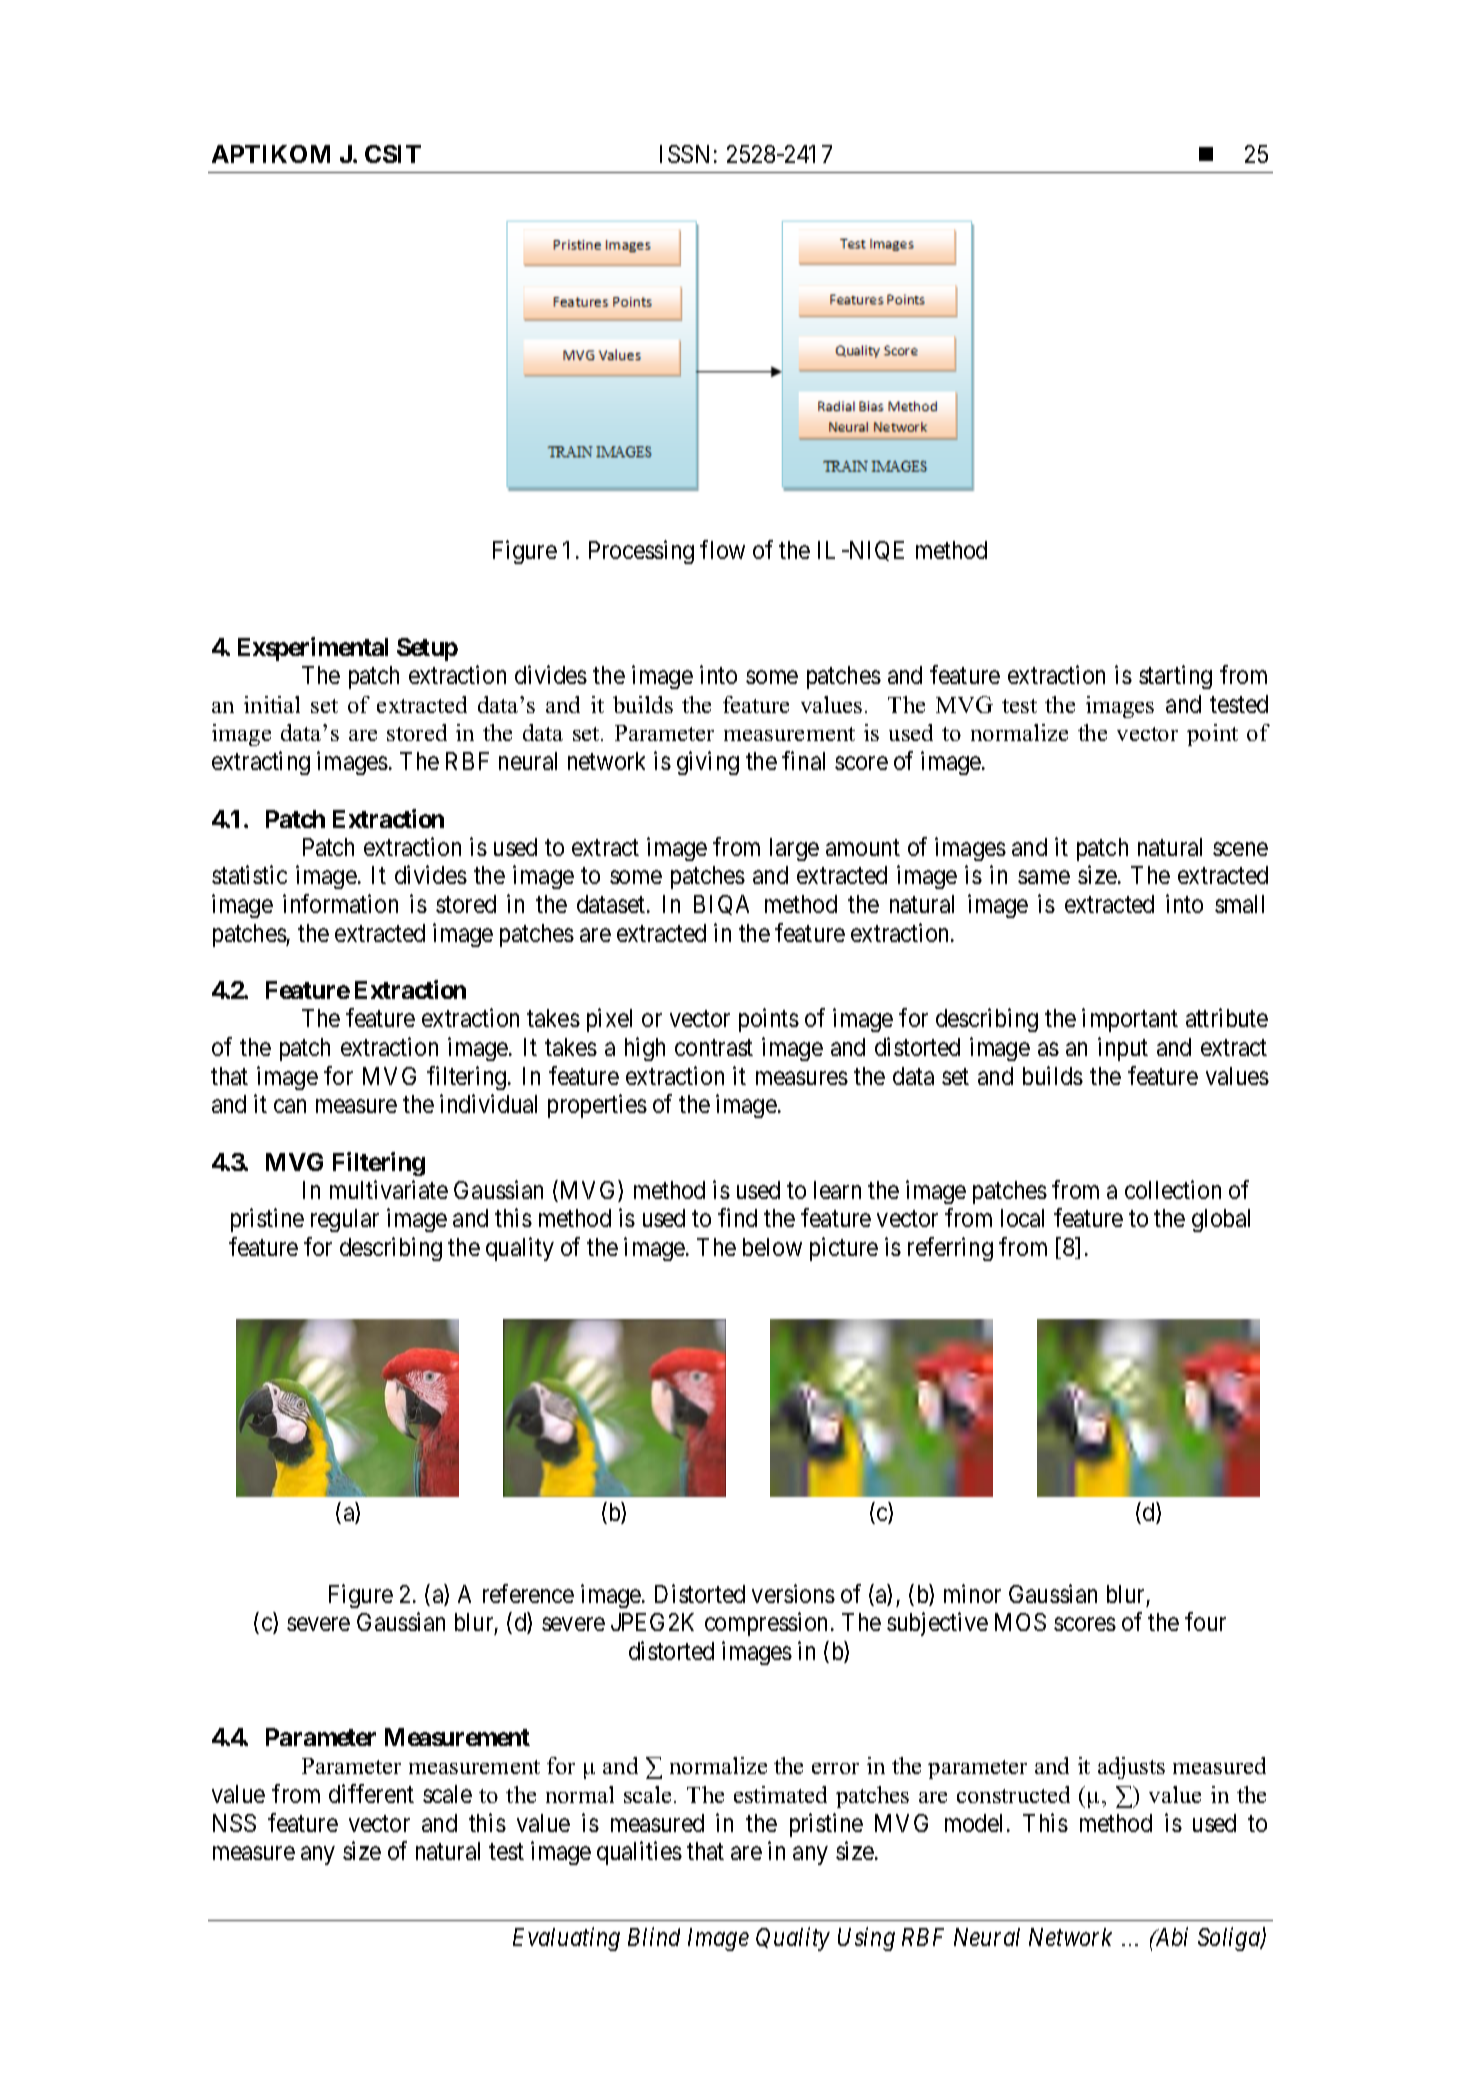 This screenshot has width=1480, height=2093. I want to click on starting, so click(1175, 677).
